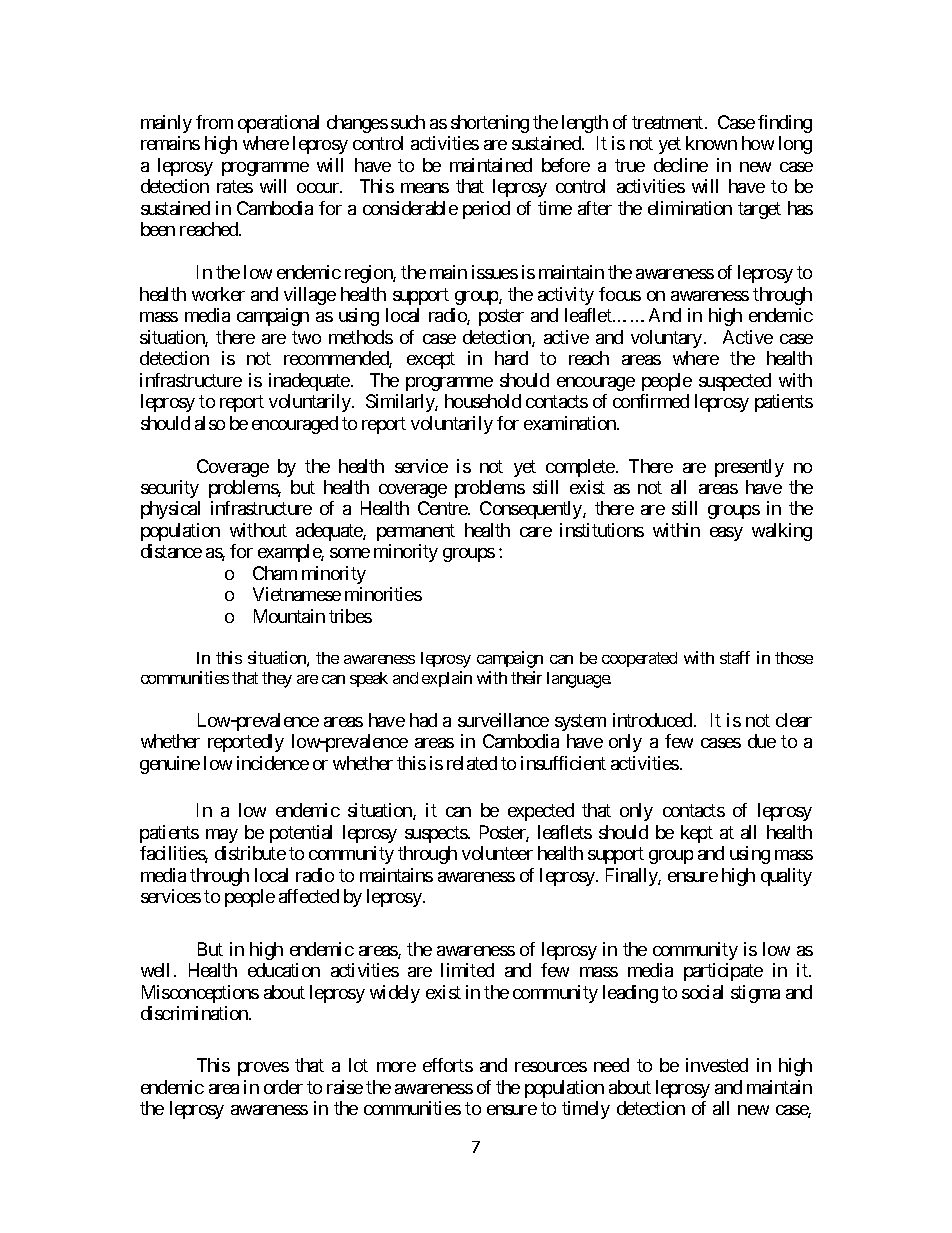  What do you see at coordinates (210, 423) in the screenshot?
I see `also` at bounding box center [210, 423].
